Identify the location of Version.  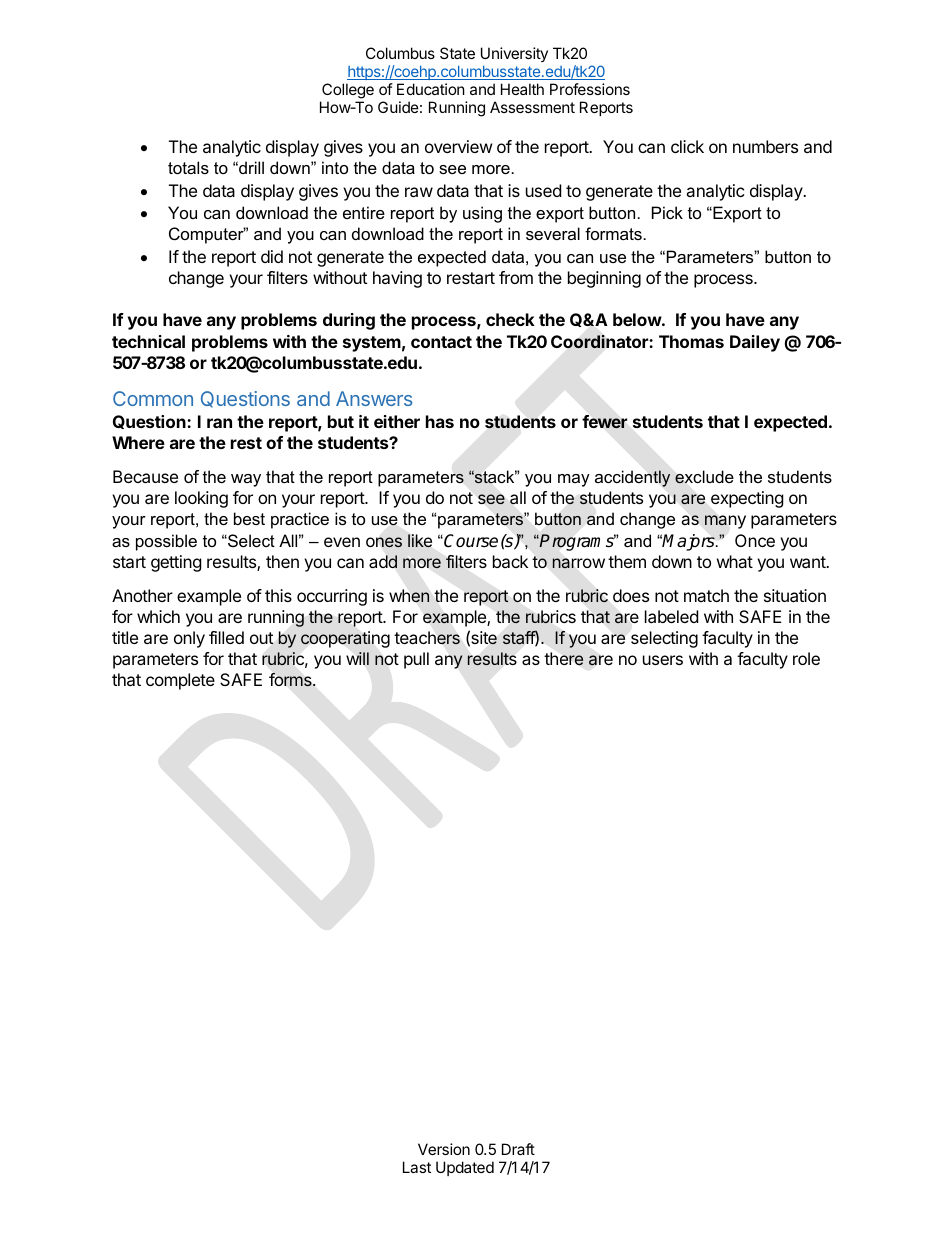
(444, 1149).
